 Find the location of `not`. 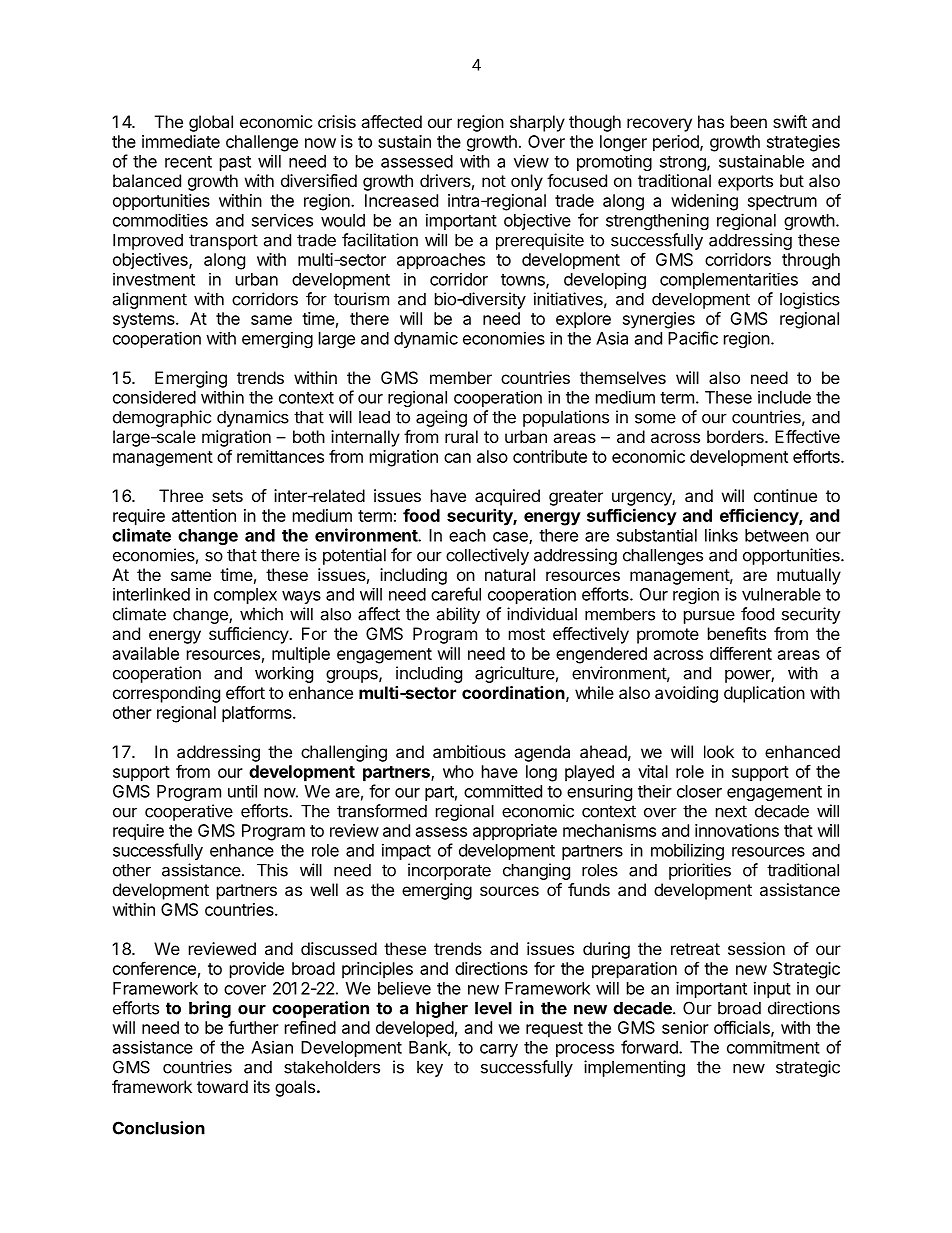

not is located at coordinates (494, 181).
